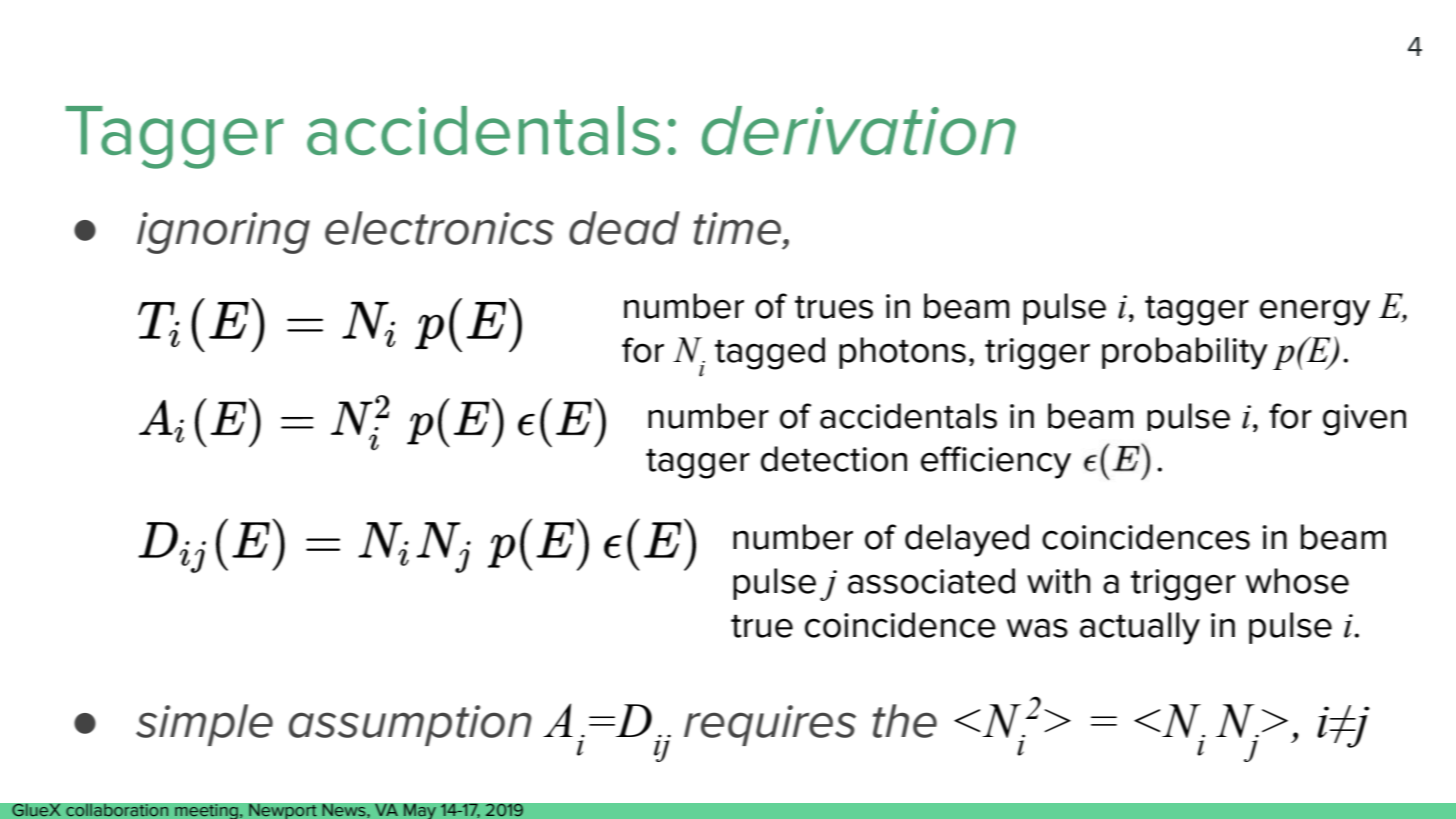 The width and height of the page is (1456, 819). What do you see at coordinates (439, 228) in the page?
I see `electronics` at bounding box center [439, 228].
